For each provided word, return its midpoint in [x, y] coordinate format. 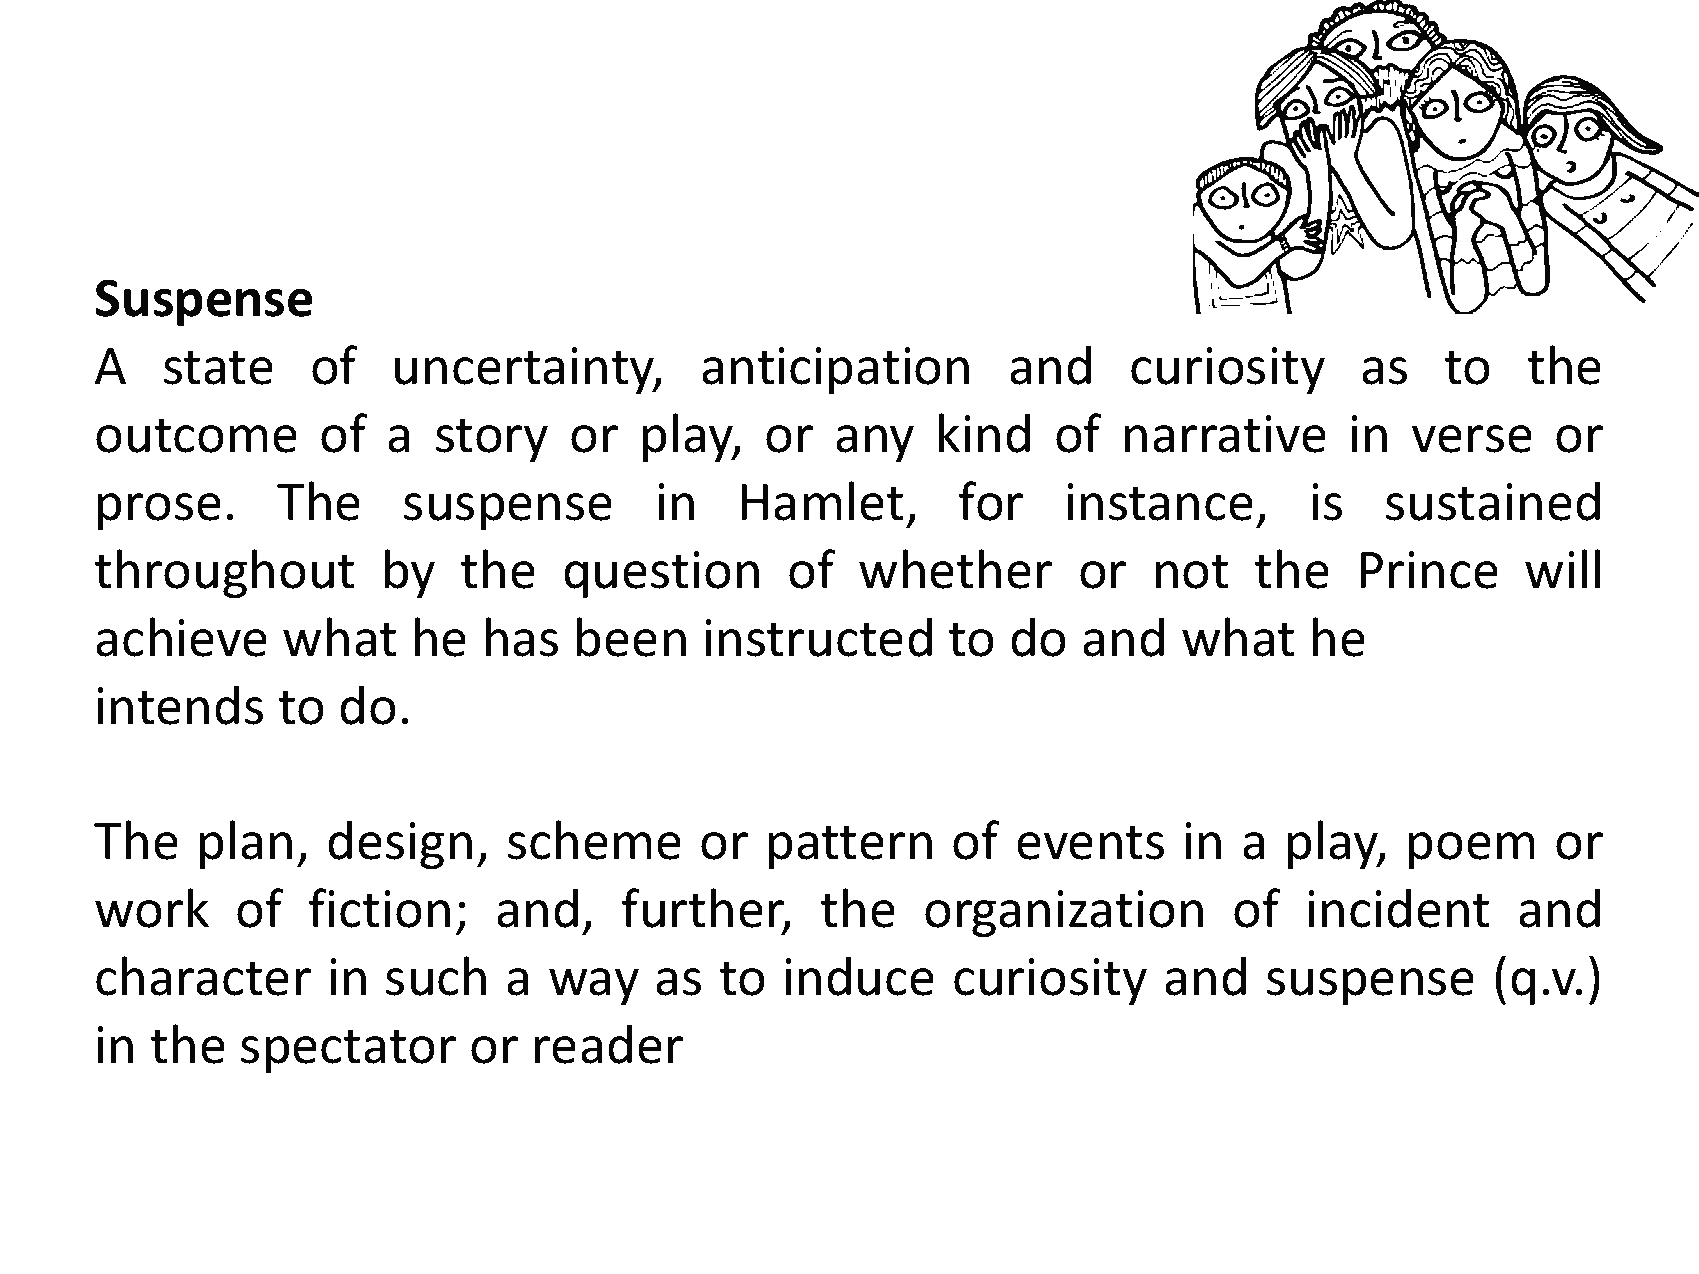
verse [1472, 439]
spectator [348, 1051]
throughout [224, 573]
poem [1471, 850]
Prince [1429, 570]
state [218, 368]
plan [246, 844]
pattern [850, 847]
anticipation [835, 370]
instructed [818, 637]
